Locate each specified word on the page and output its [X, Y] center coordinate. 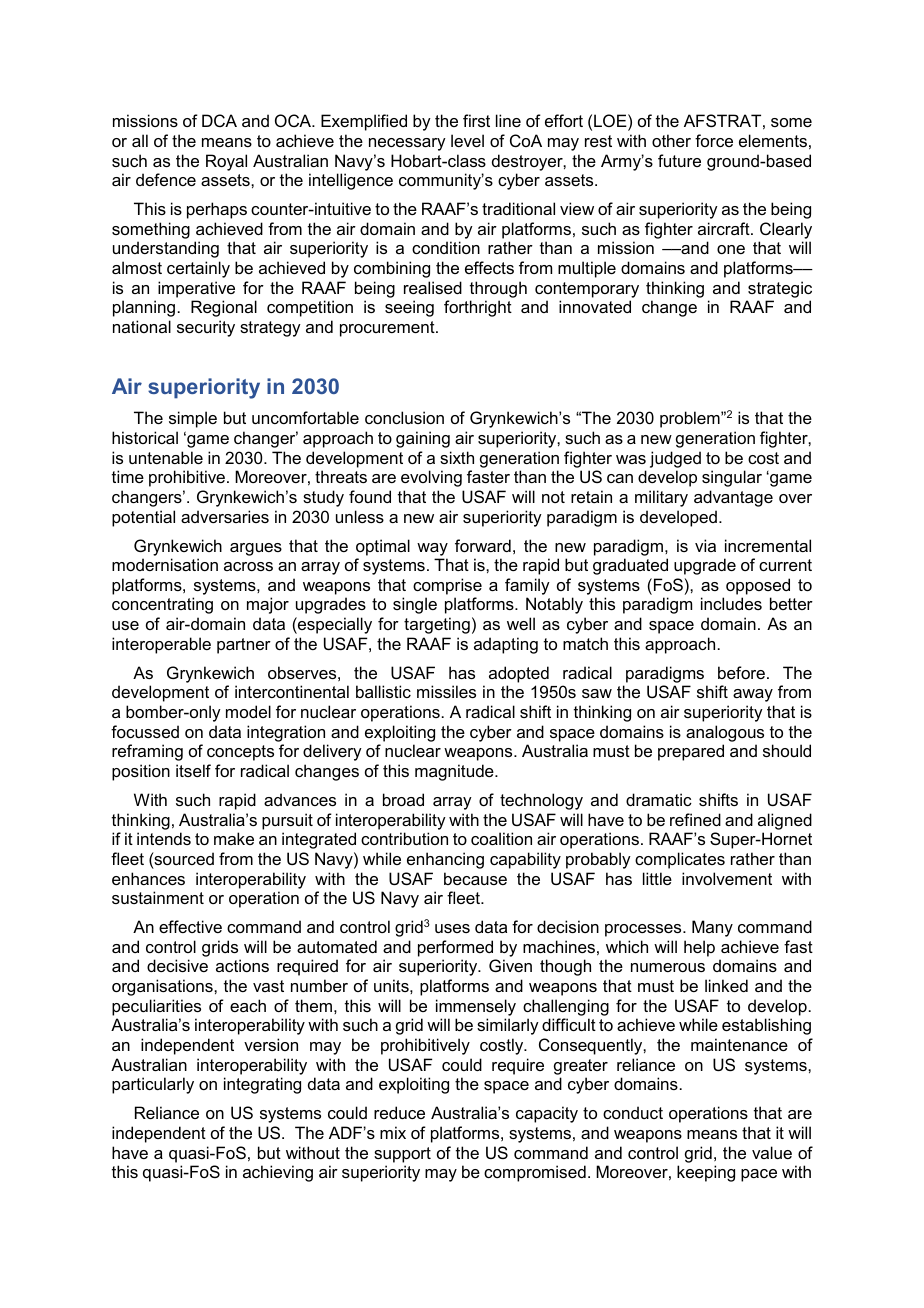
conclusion [404, 417]
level [467, 140]
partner [244, 646]
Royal [226, 162]
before [741, 672]
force [714, 140]
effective [190, 926]
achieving [278, 1173]
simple [193, 419]
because [475, 878]
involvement [727, 878]
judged [675, 459]
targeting [437, 625]
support [402, 1155]
